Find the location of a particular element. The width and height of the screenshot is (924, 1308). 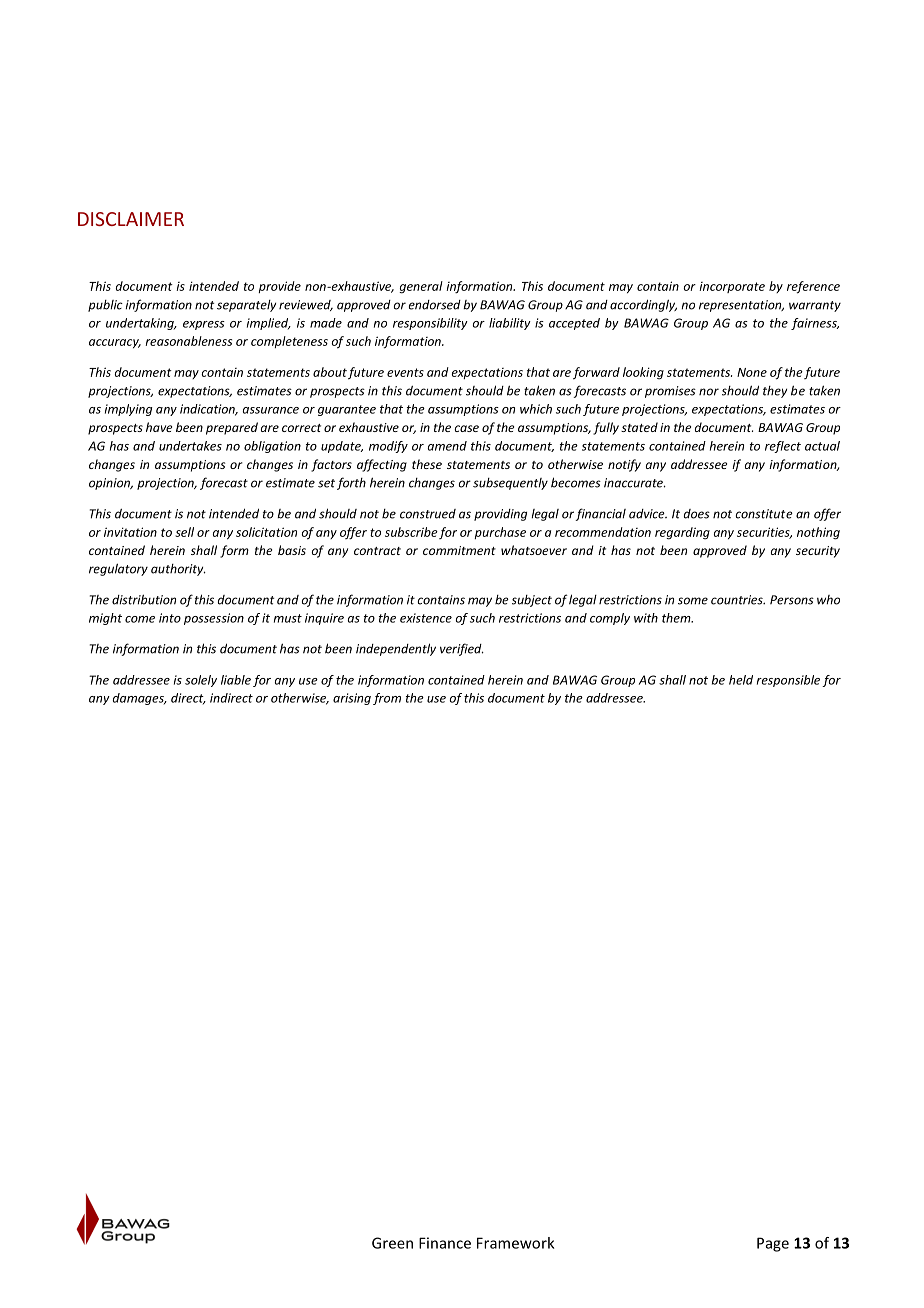

commitment is located at coordinates (459, 550).
